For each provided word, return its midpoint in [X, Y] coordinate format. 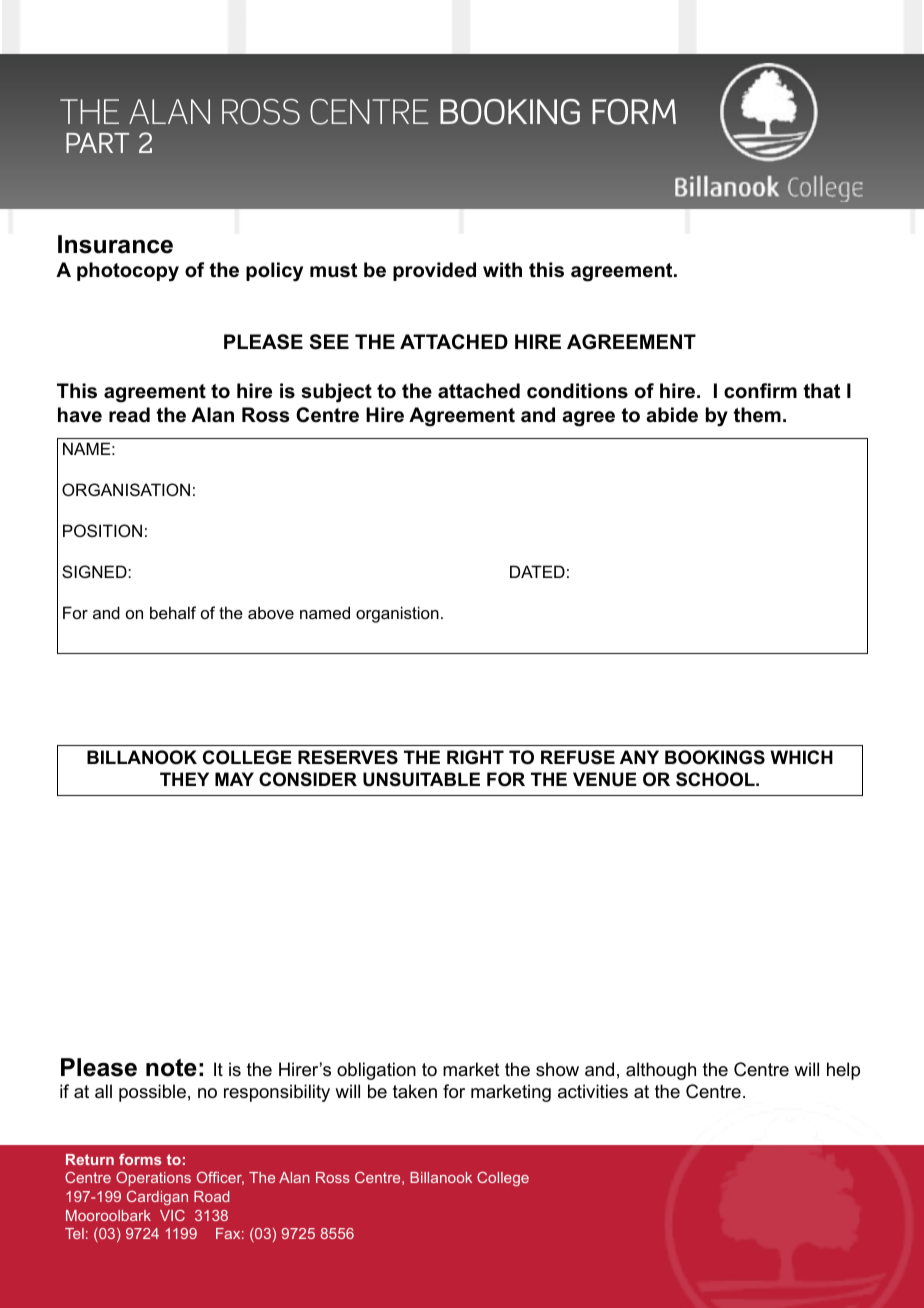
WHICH [801, 757]
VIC [172, 1215]
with [502, 270]
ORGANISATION [126, 489]
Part [97, 143]
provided [434, 271]
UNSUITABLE [421, 779]
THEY [184, 779]
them [757, 415]
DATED [537, 571]
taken [415, 1091]
